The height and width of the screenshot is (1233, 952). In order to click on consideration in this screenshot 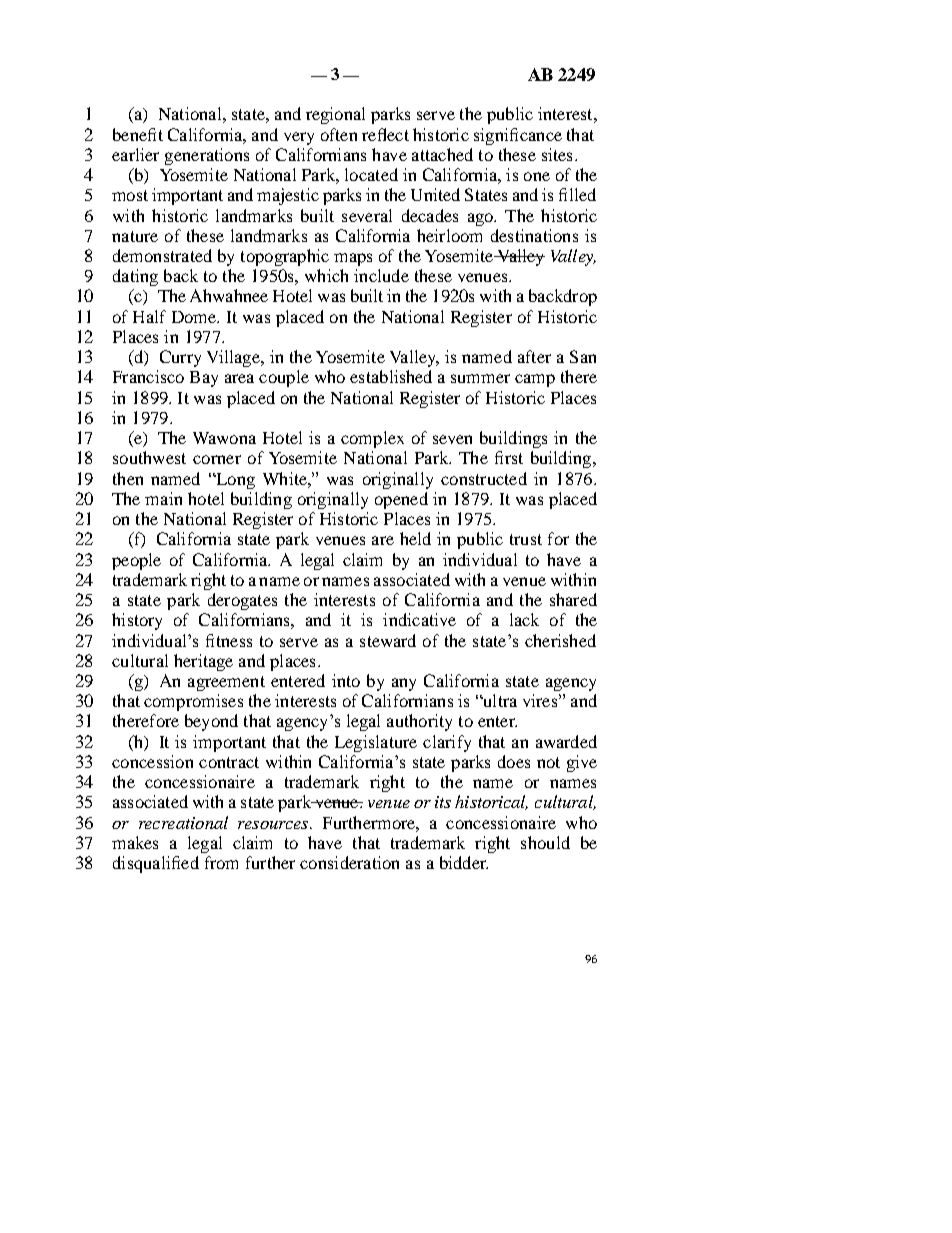, I will do `click(349, 862)`.
